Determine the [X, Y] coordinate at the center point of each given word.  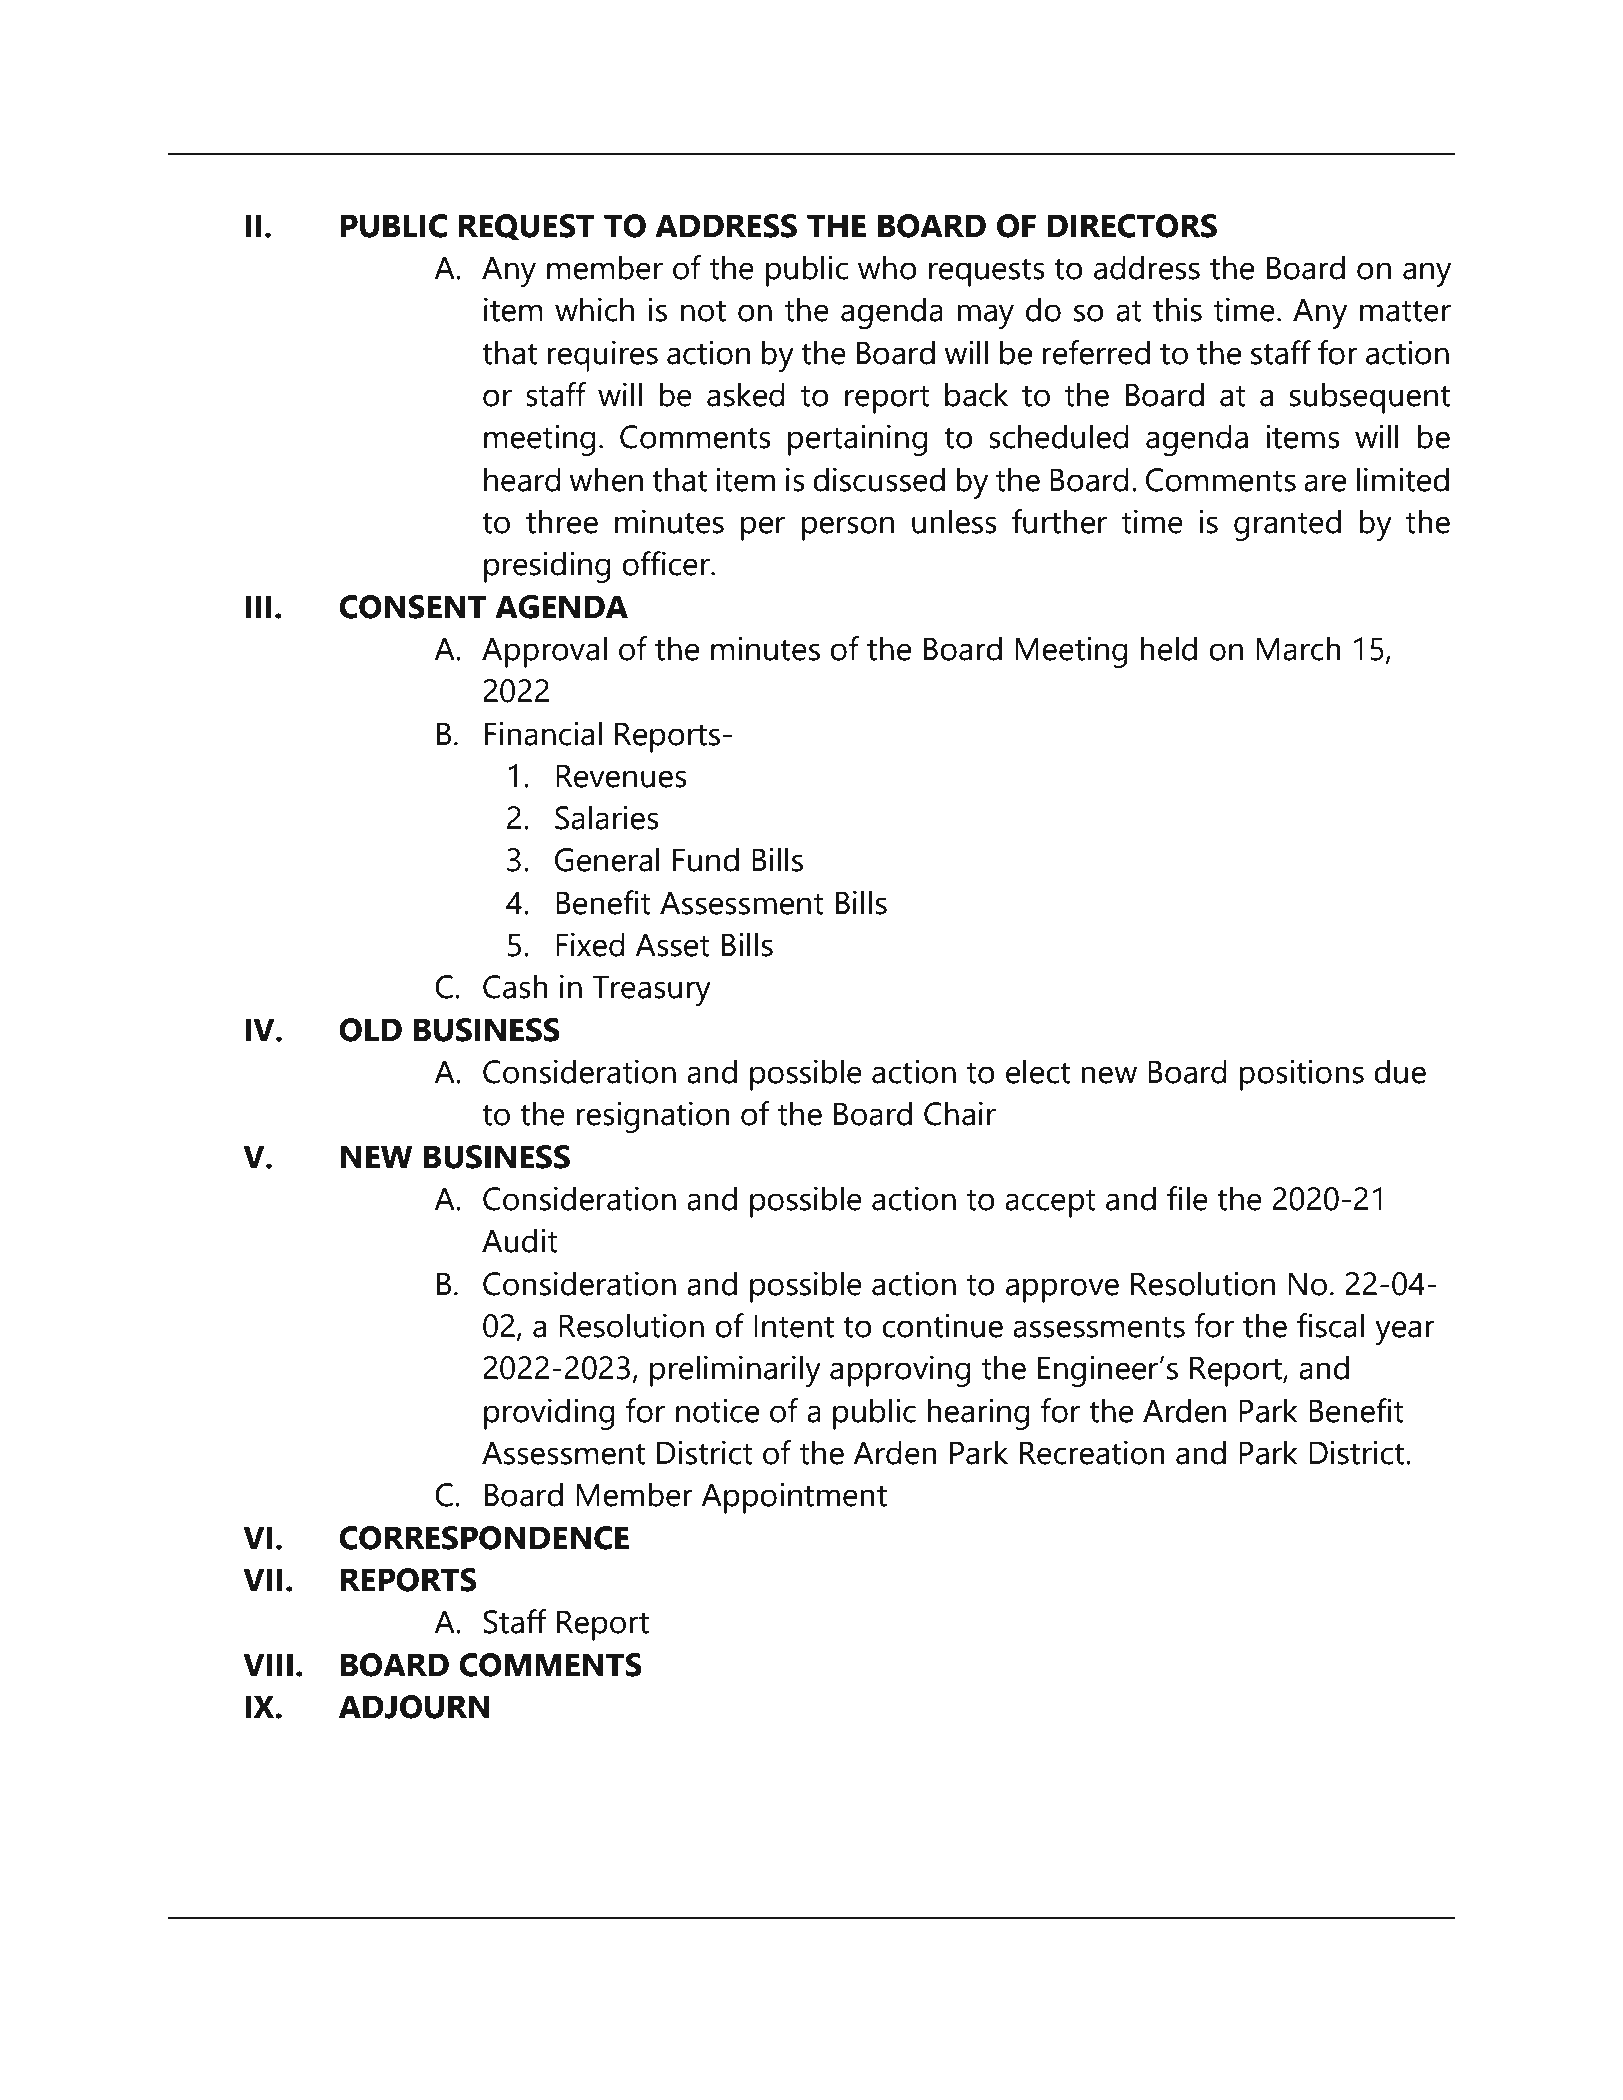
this [1177, 309]
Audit [520, 1240]
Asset [672, 945]
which [594, 309]
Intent [794, 1326]
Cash [515, 986]
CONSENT [412, 607]
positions [1301, 1075]
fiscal [1330, 1325]
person [848, 528]
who [887, 267]
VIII [268, 1664]
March [1298, 648]
